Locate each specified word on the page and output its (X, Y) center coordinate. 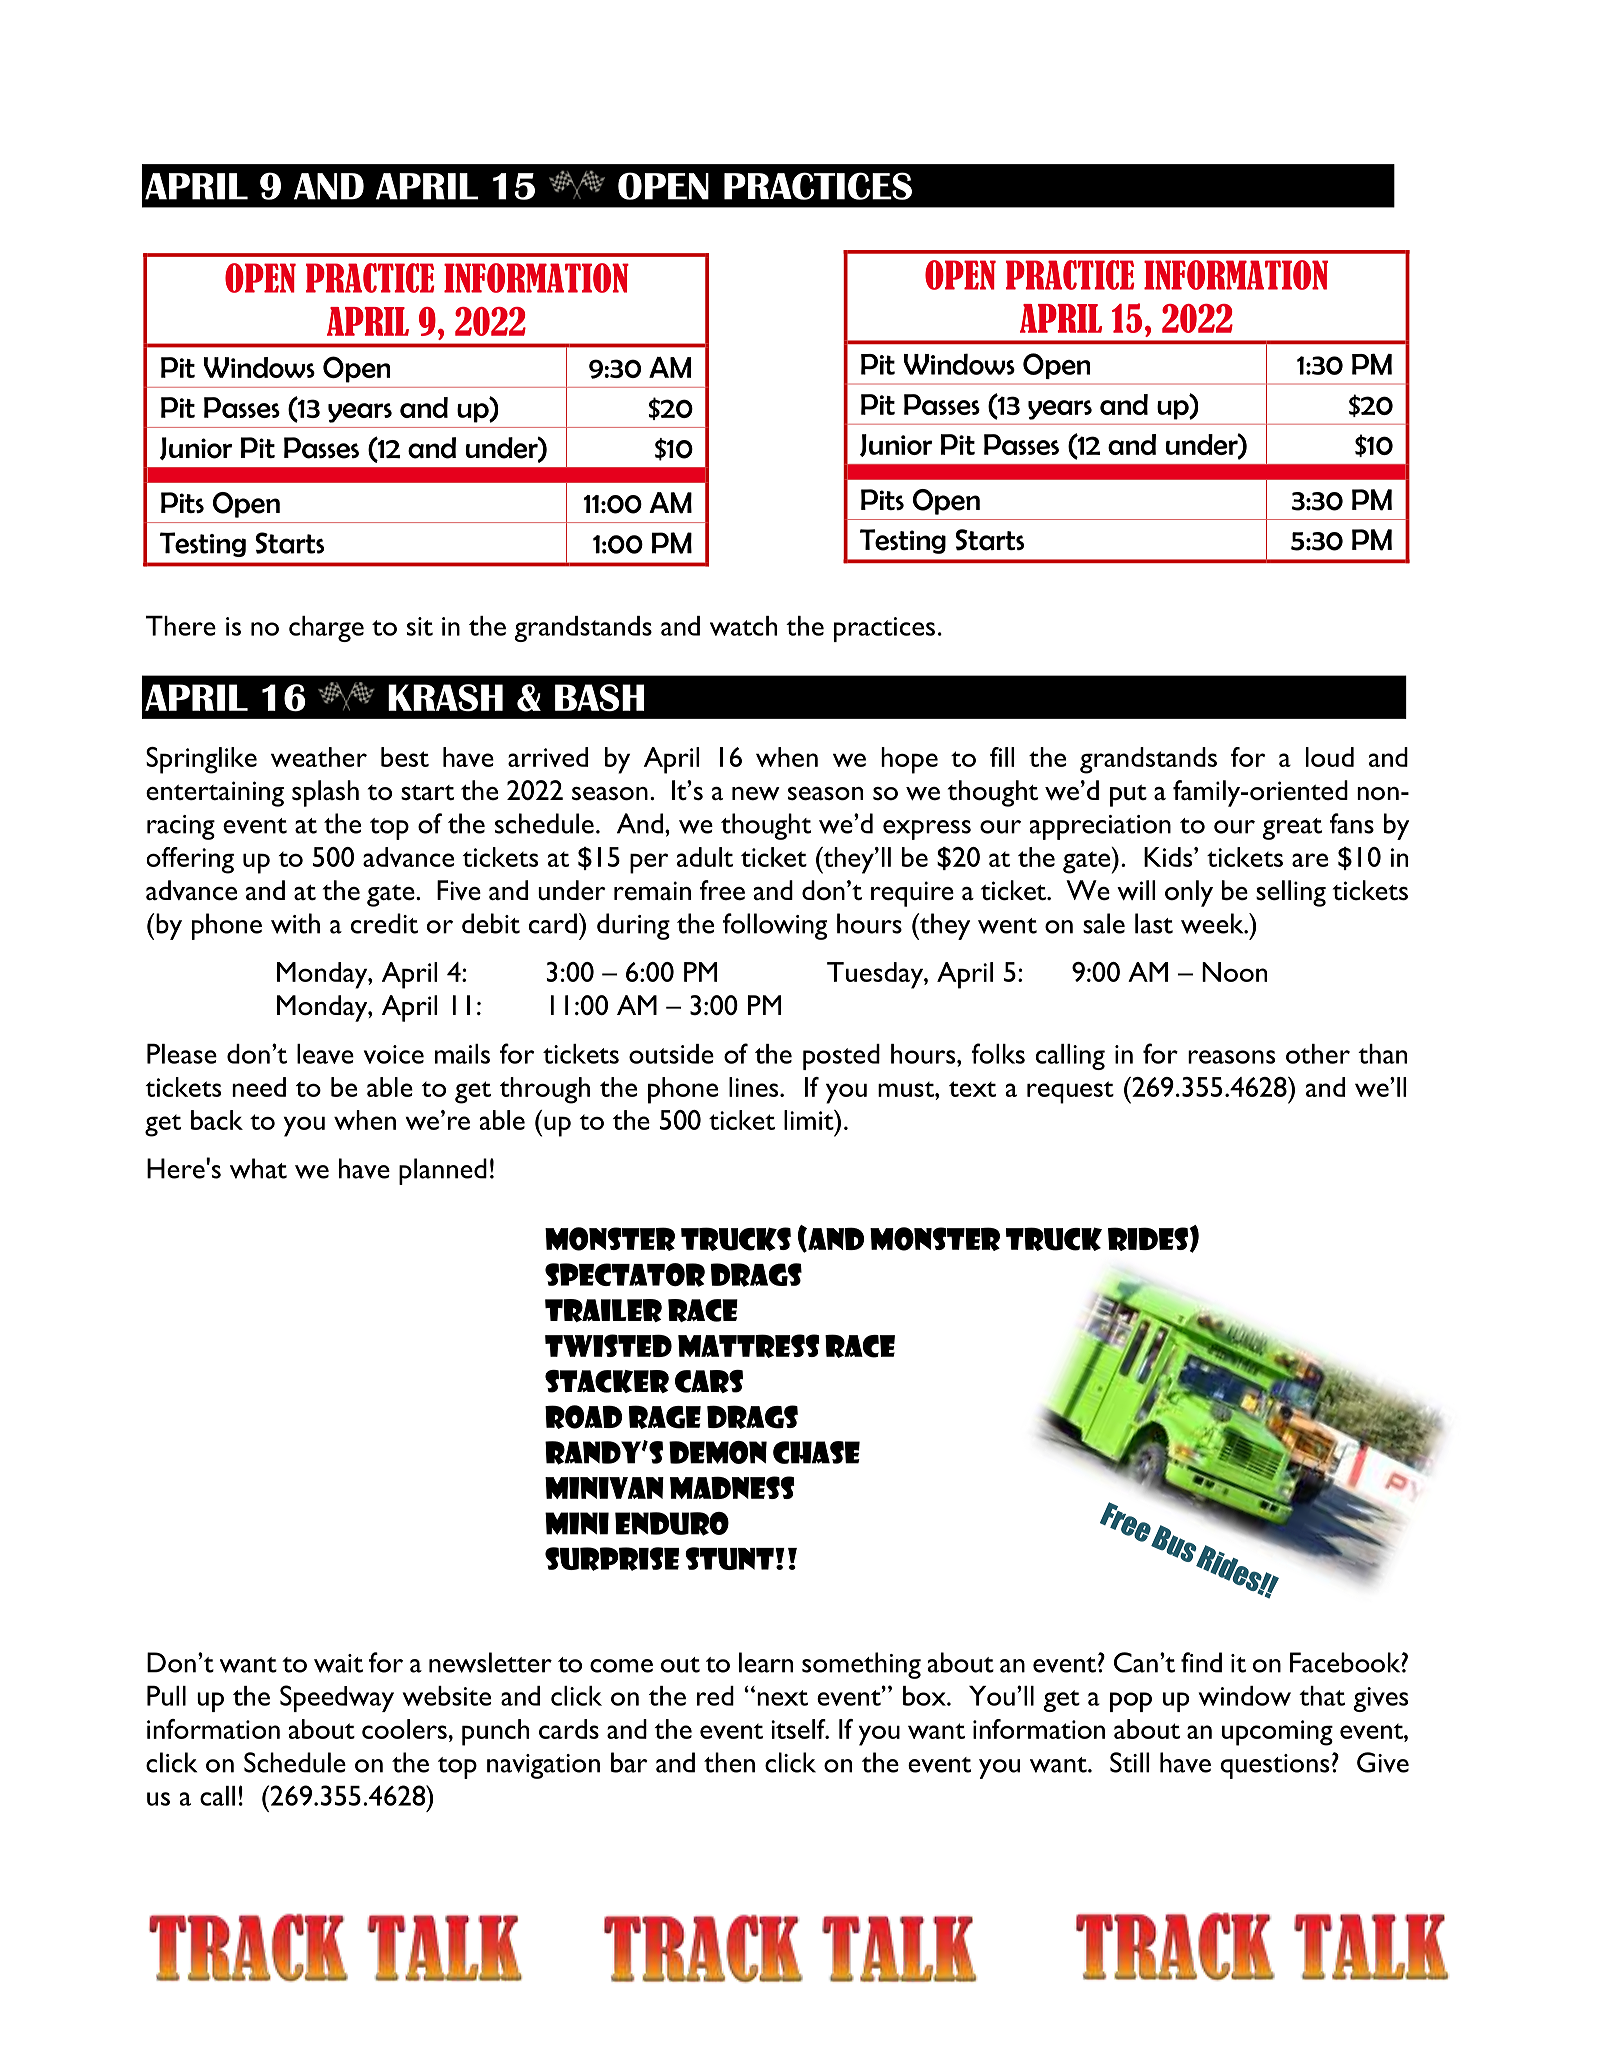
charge (326, 629)
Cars (709, 1381)
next (782, 1698)
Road (583, 1417)
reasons (1231, 1057)
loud (1330, 757)
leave (325, 1054)
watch (743, 626)
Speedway (337, 1698)
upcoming (1277, 1733)
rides (1149, 1239)
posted (841, 1057)
